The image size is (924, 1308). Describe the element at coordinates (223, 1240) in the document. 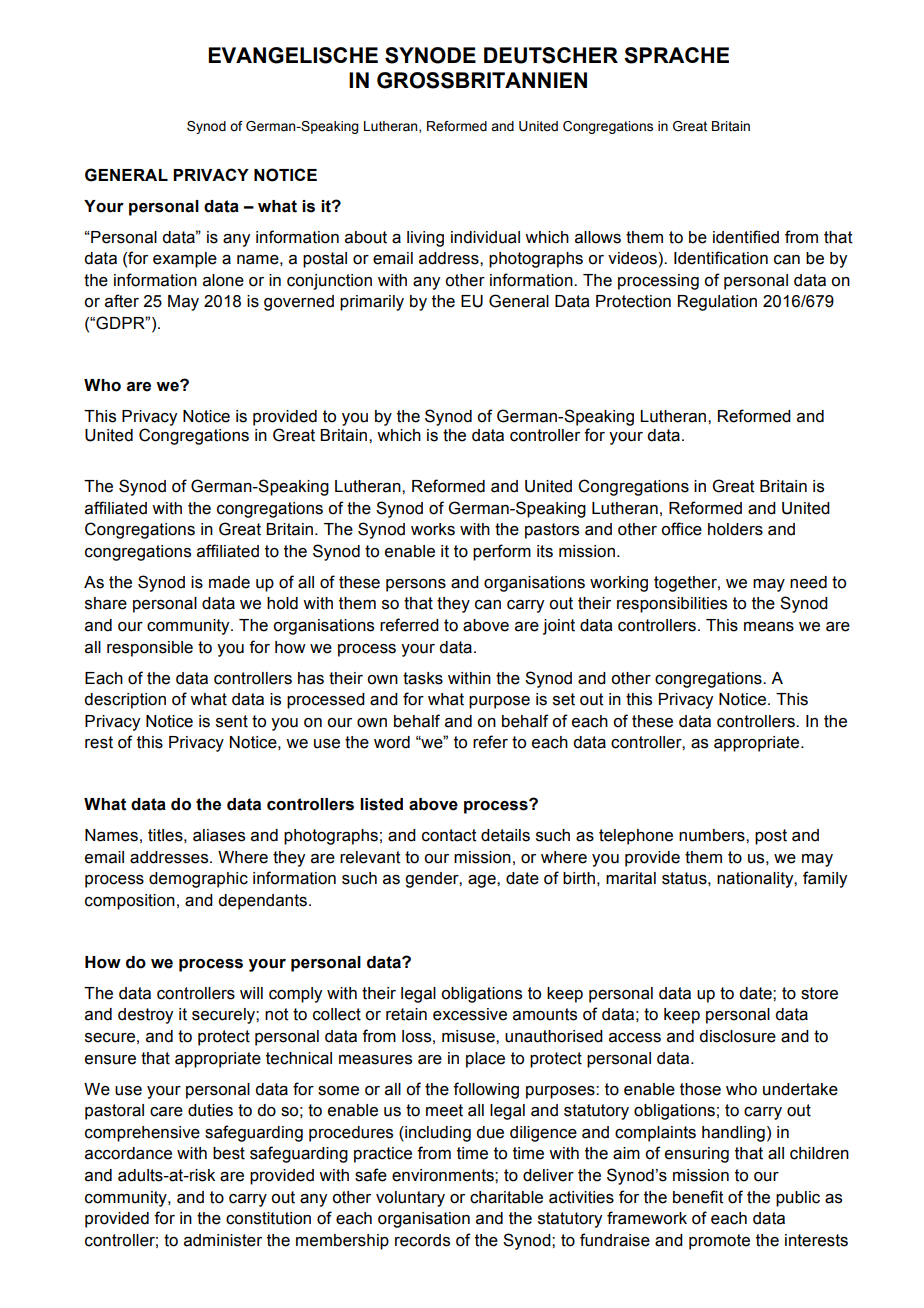

I see `administer` at that location.
